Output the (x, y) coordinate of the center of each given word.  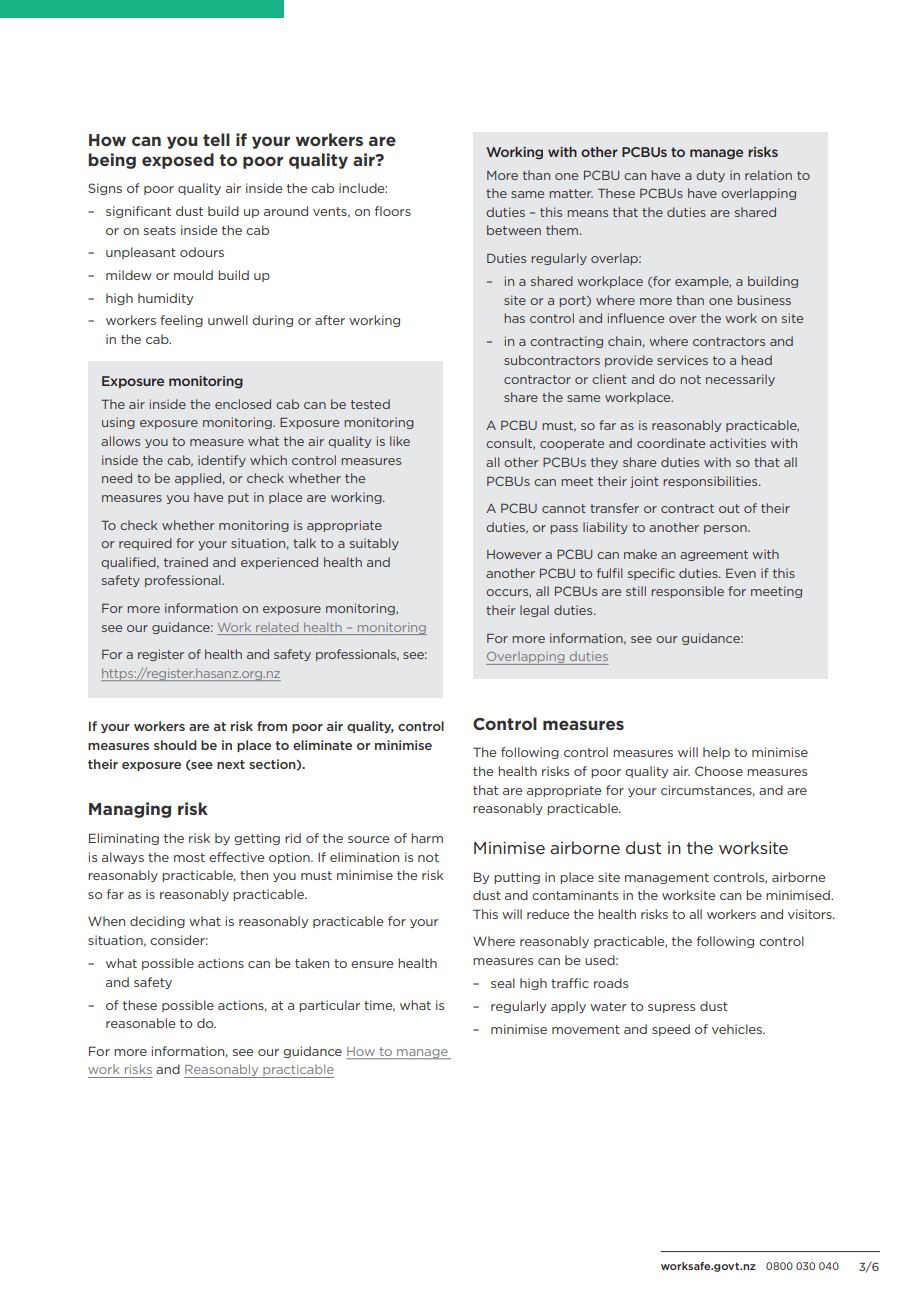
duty (710, 176)
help (716, 753)
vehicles (738, 1029)
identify (222, 461)
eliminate (322, 745)
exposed (178, 161)
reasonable (140, 1023)
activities (738, 443)
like (400, 441)
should (175, 745)
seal (503, 983)
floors (393, 211)
